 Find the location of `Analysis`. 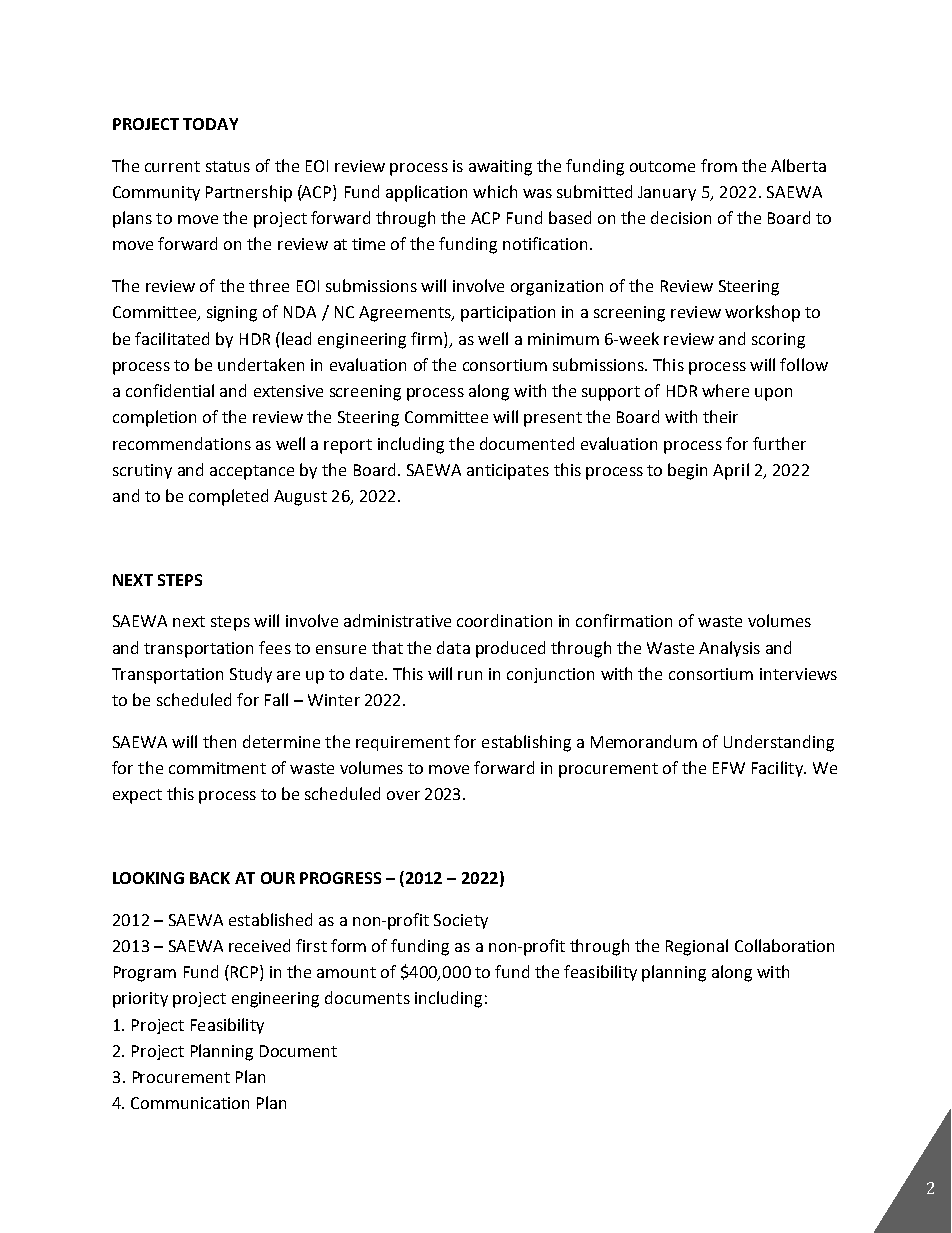

Analysis is located at coordinates (729, 649).
